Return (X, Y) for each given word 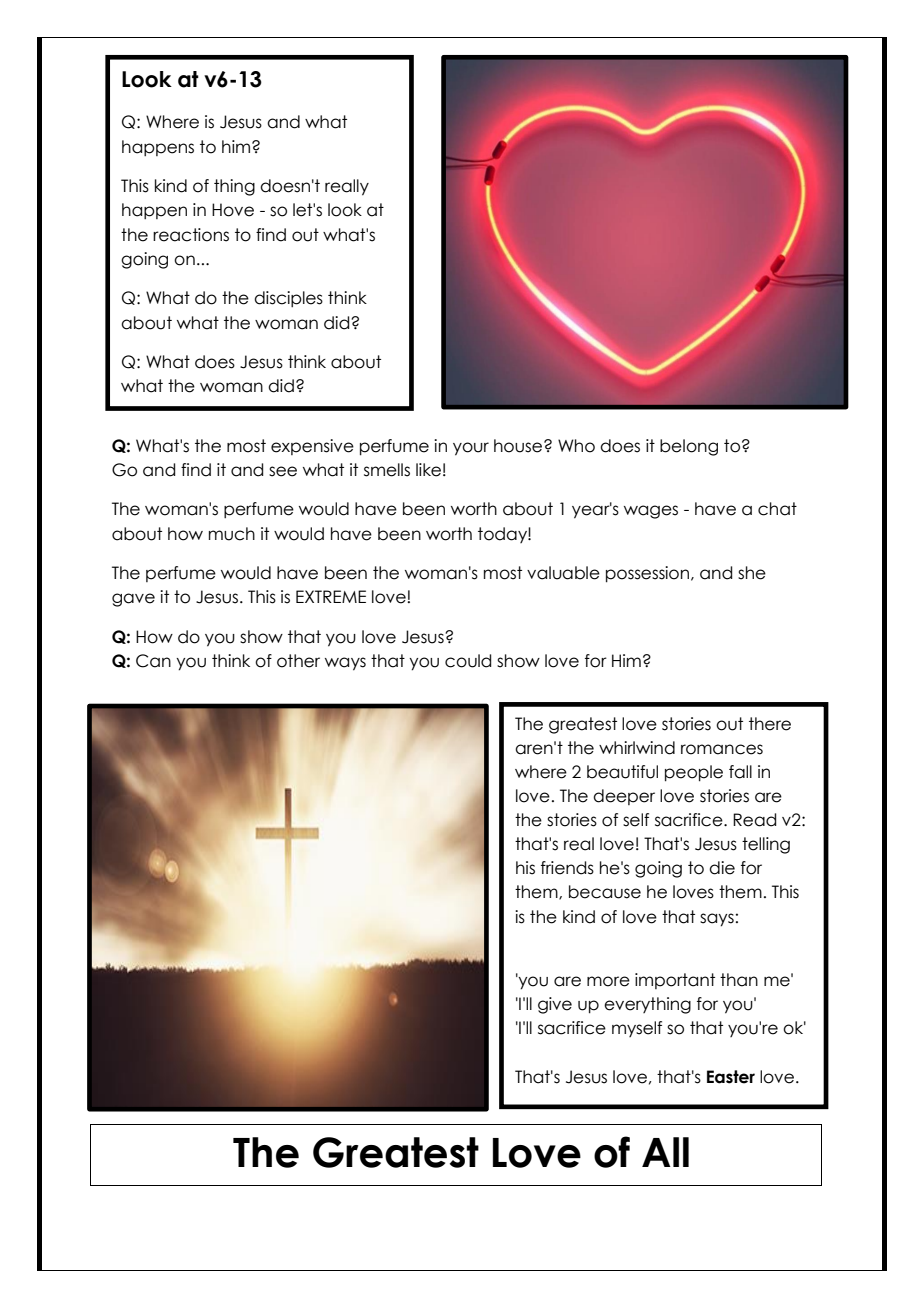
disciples (288, 299)
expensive (312, 447)
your (471, 449)
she (752, 573)
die (722, 868)
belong (689, 447)
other (298, 661)
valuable (563, 573)
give (555, 1005)
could (468, 661)
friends (567, 868)
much (232, 534)
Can (153, 661)
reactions (191, 235)
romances (722, 749)
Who (576, 446)
